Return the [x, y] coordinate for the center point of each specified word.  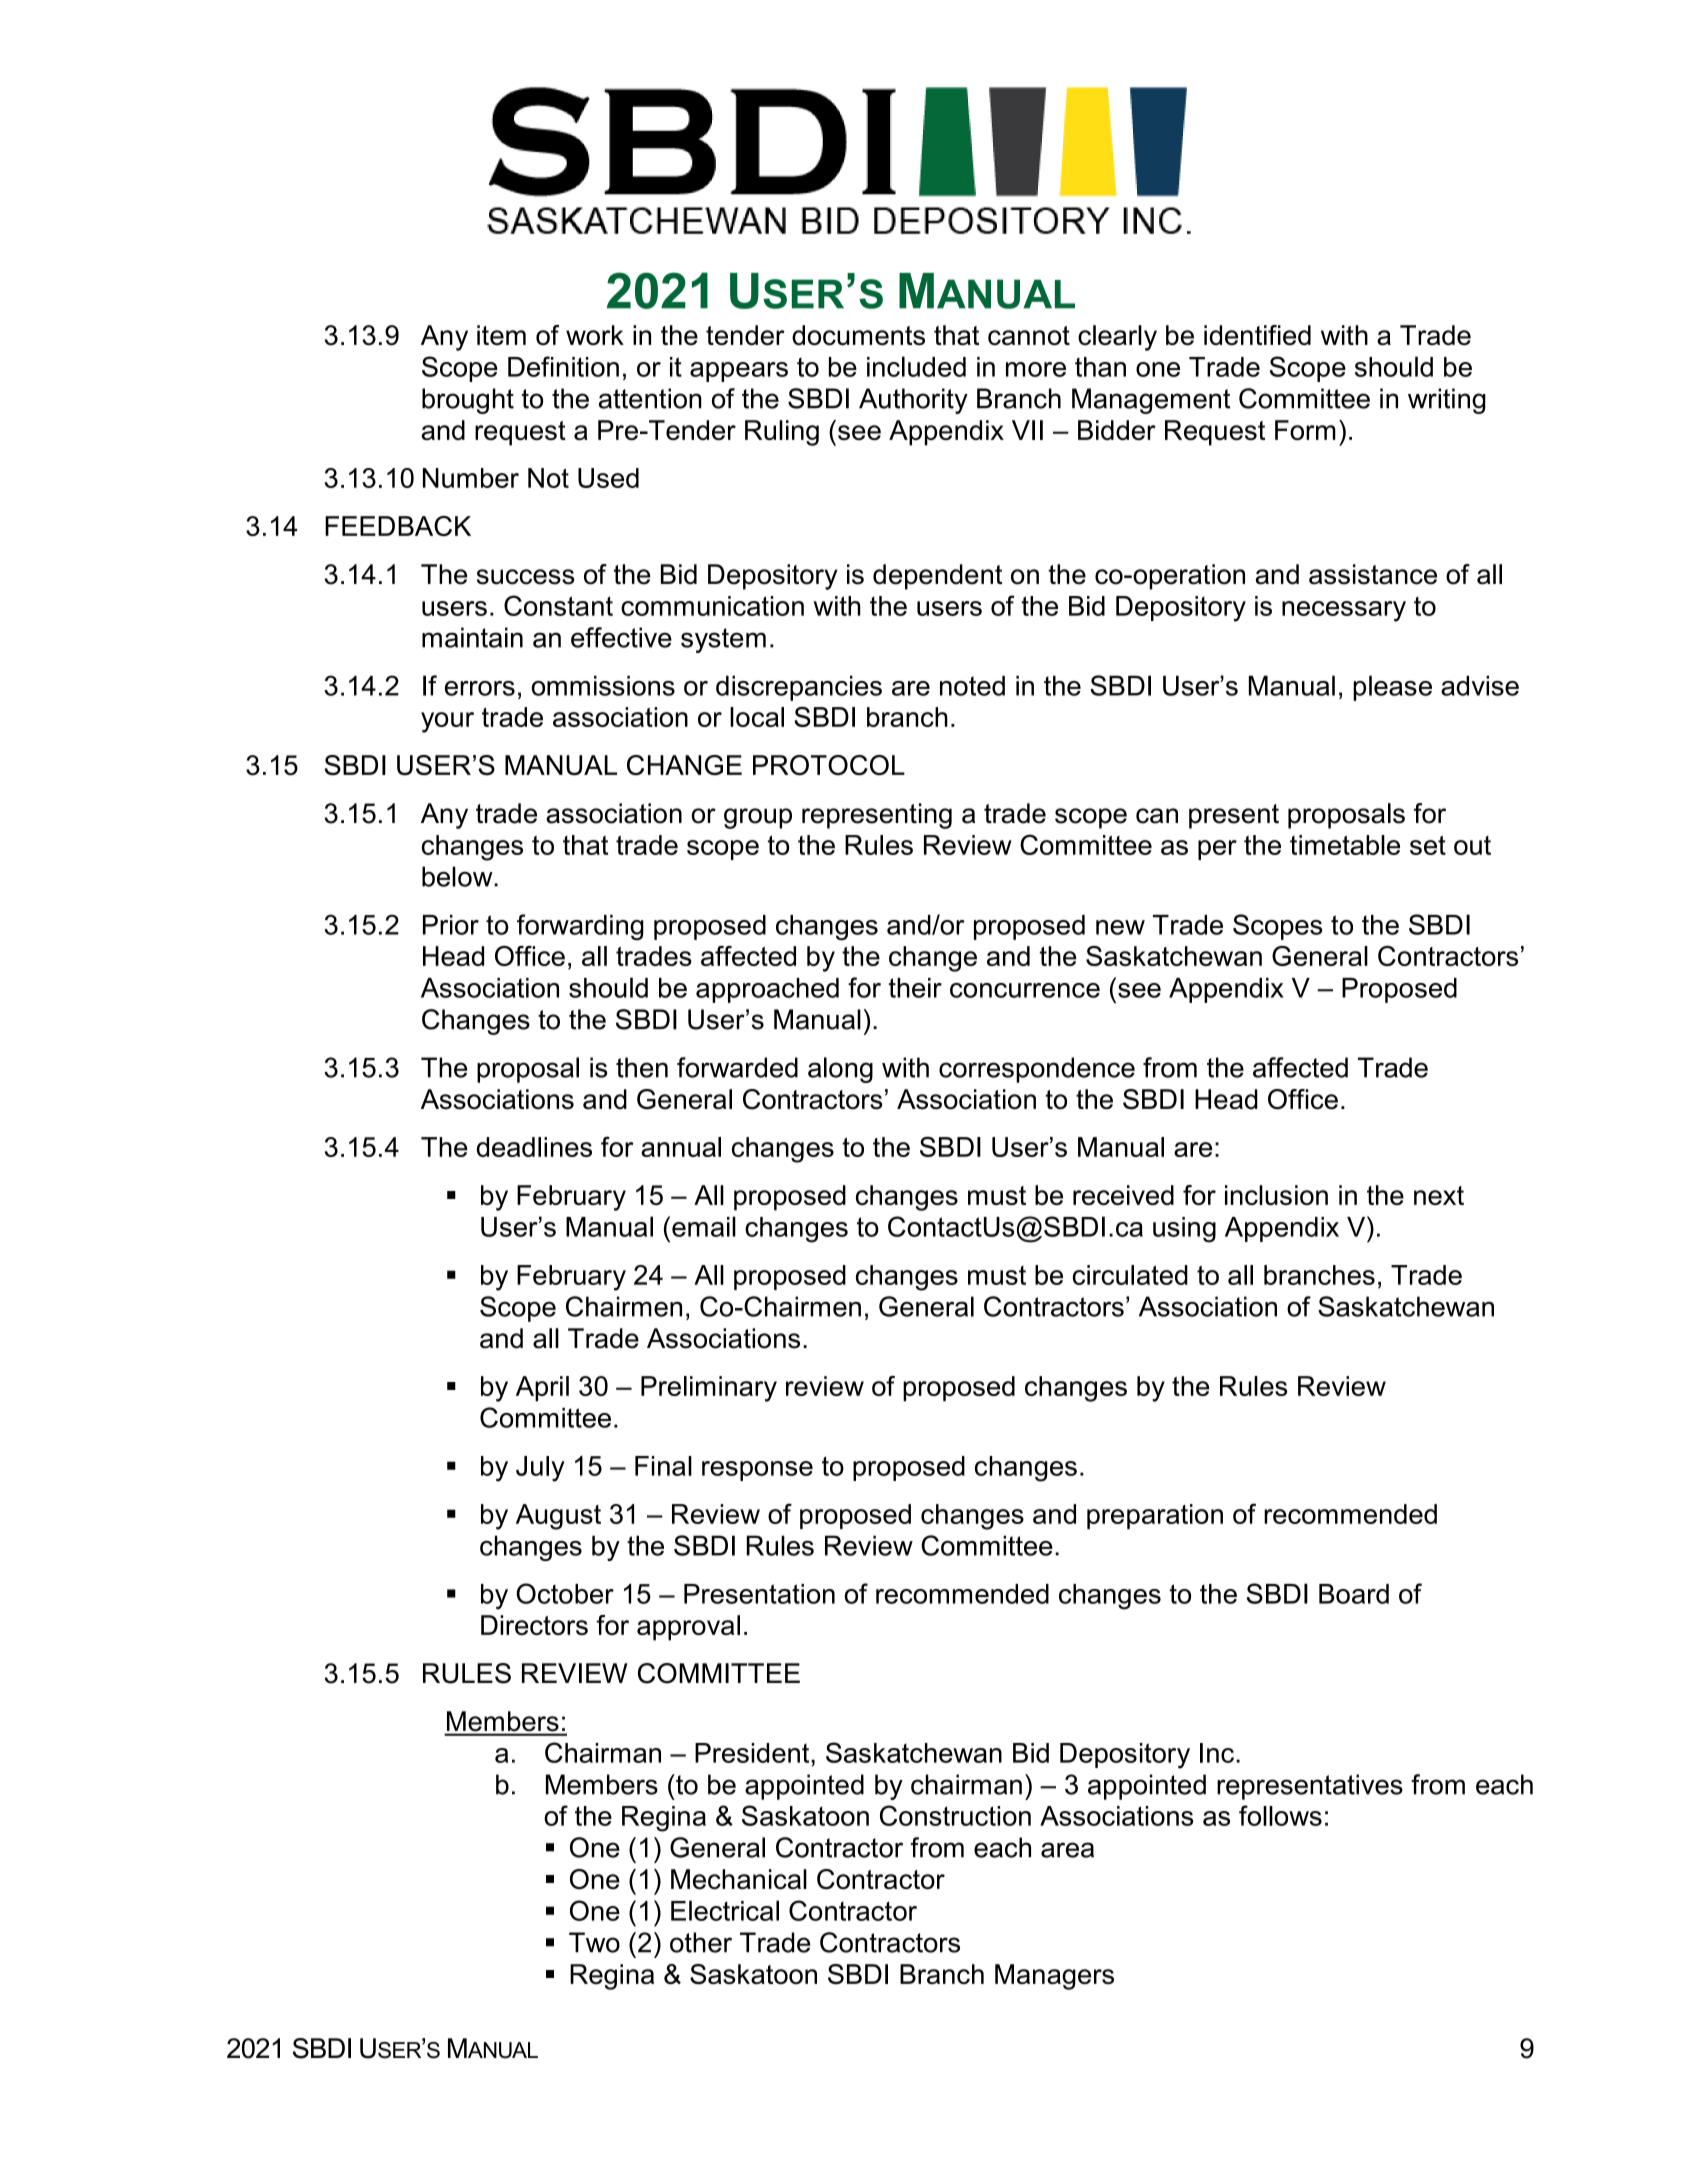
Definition [563, 366]
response [757, 1471]
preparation [1155, 1516]
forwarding [580, 927]
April [542, 1389]
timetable [1345, 845]
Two [594, 1942]
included [916, 366]
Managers [1054, 1977]
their [915, 988]
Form [1305, 430]
